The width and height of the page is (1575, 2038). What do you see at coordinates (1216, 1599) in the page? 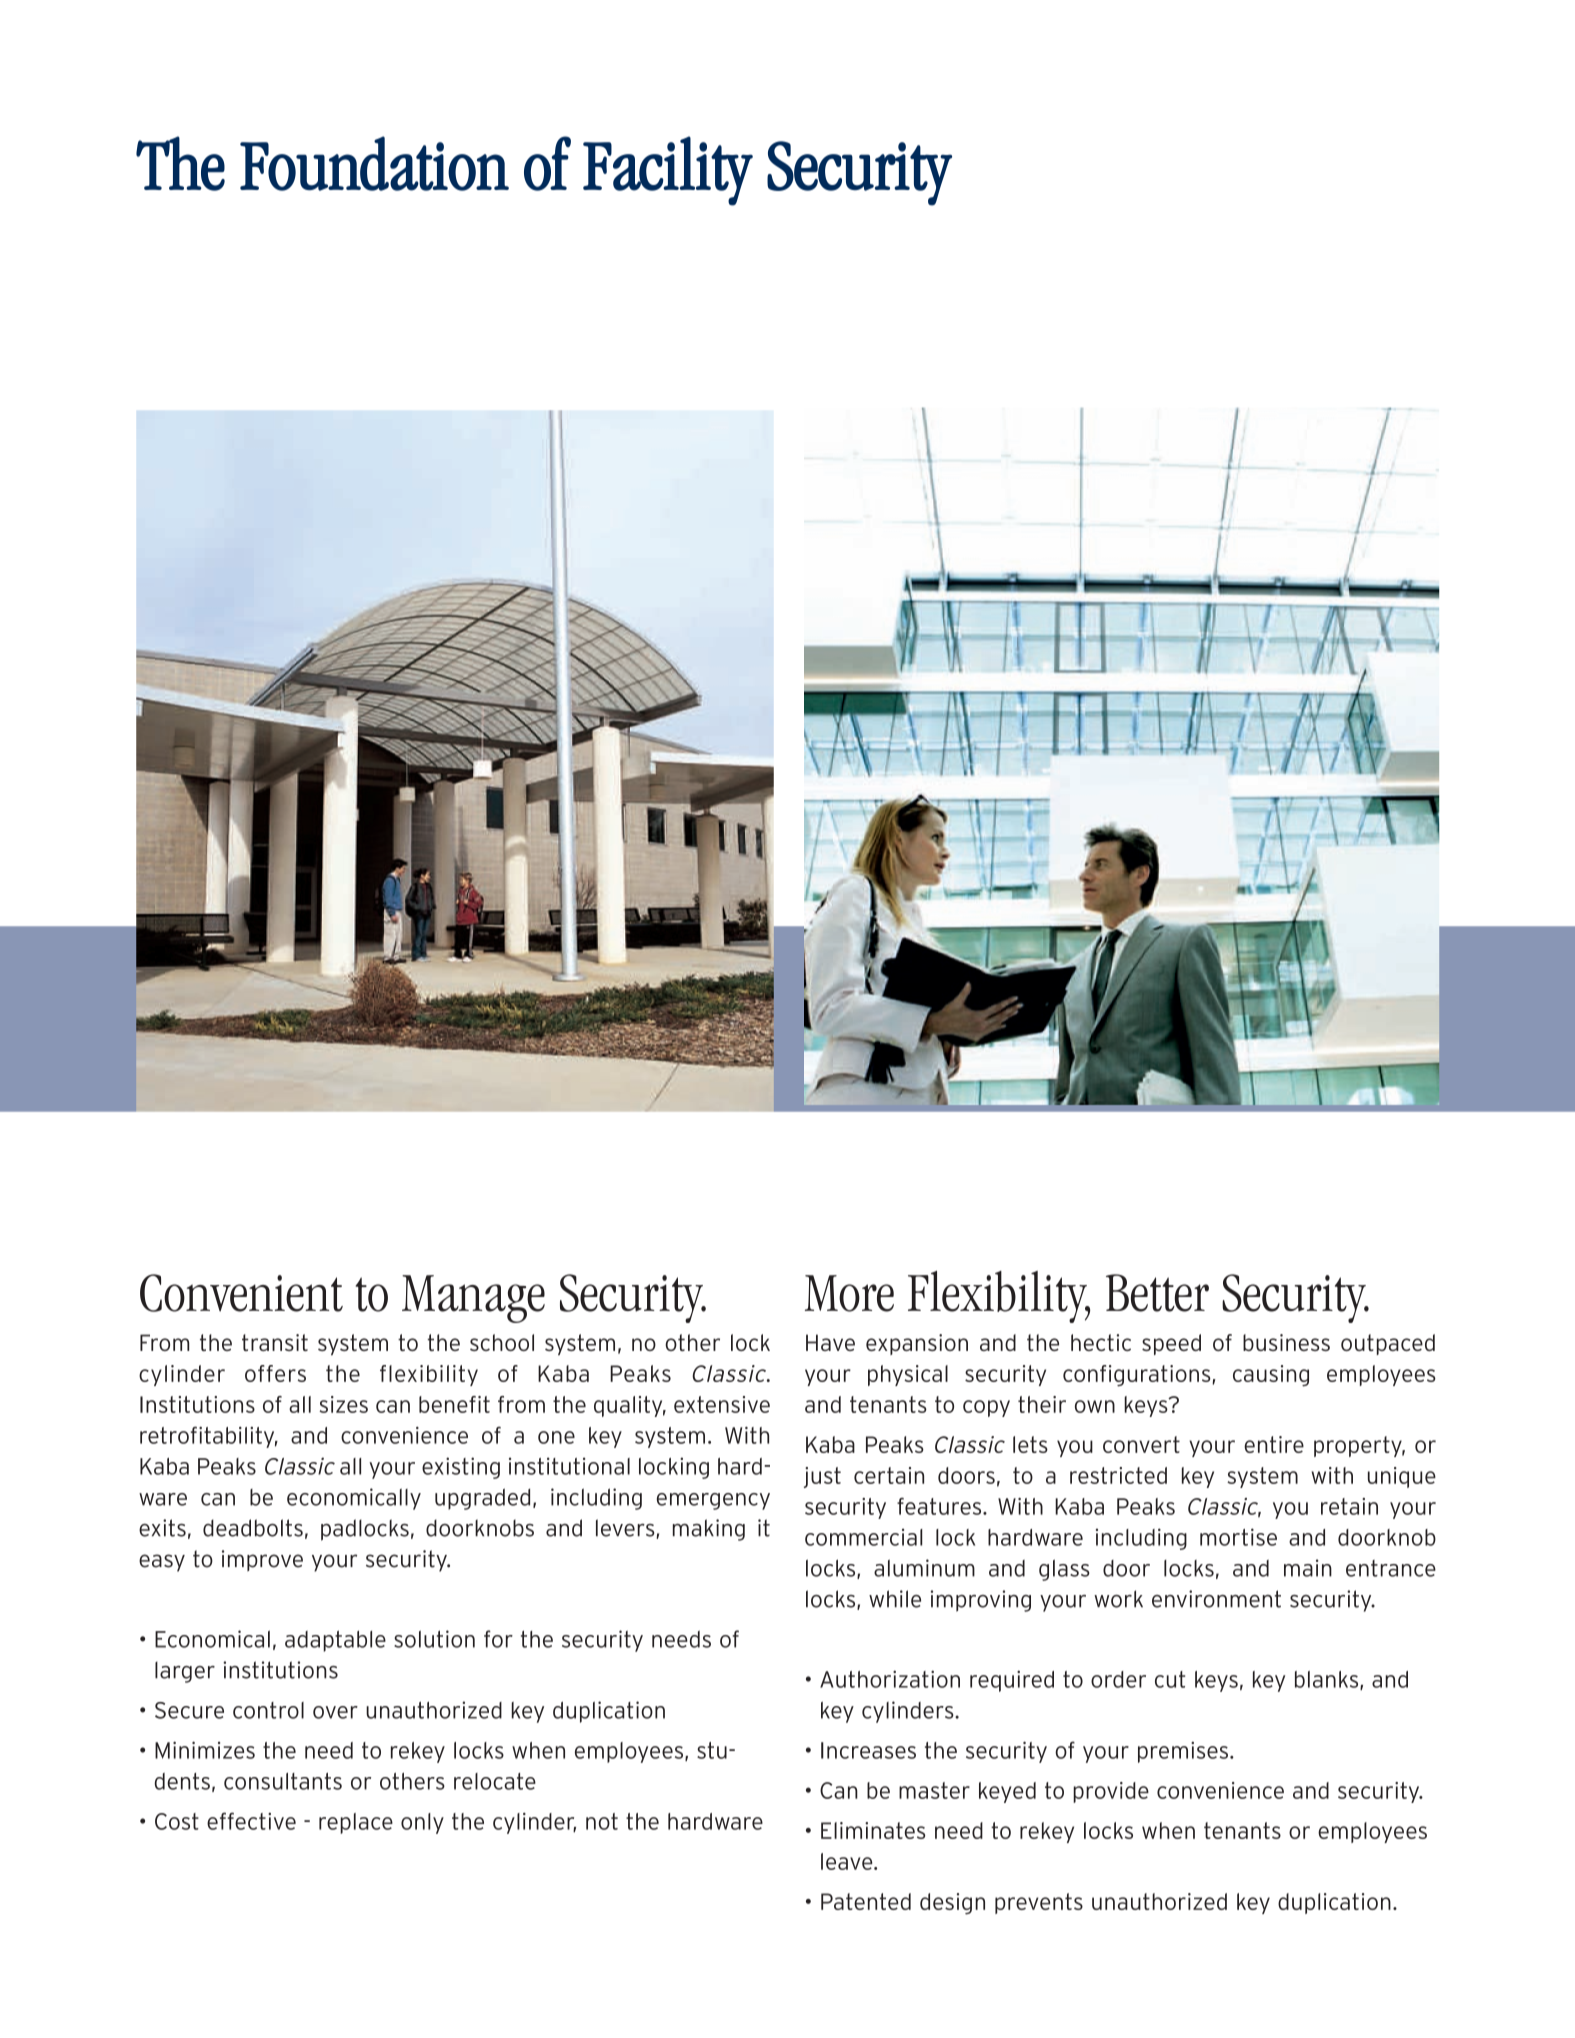
I see `environment` at bounding box center [1216, 1599].
